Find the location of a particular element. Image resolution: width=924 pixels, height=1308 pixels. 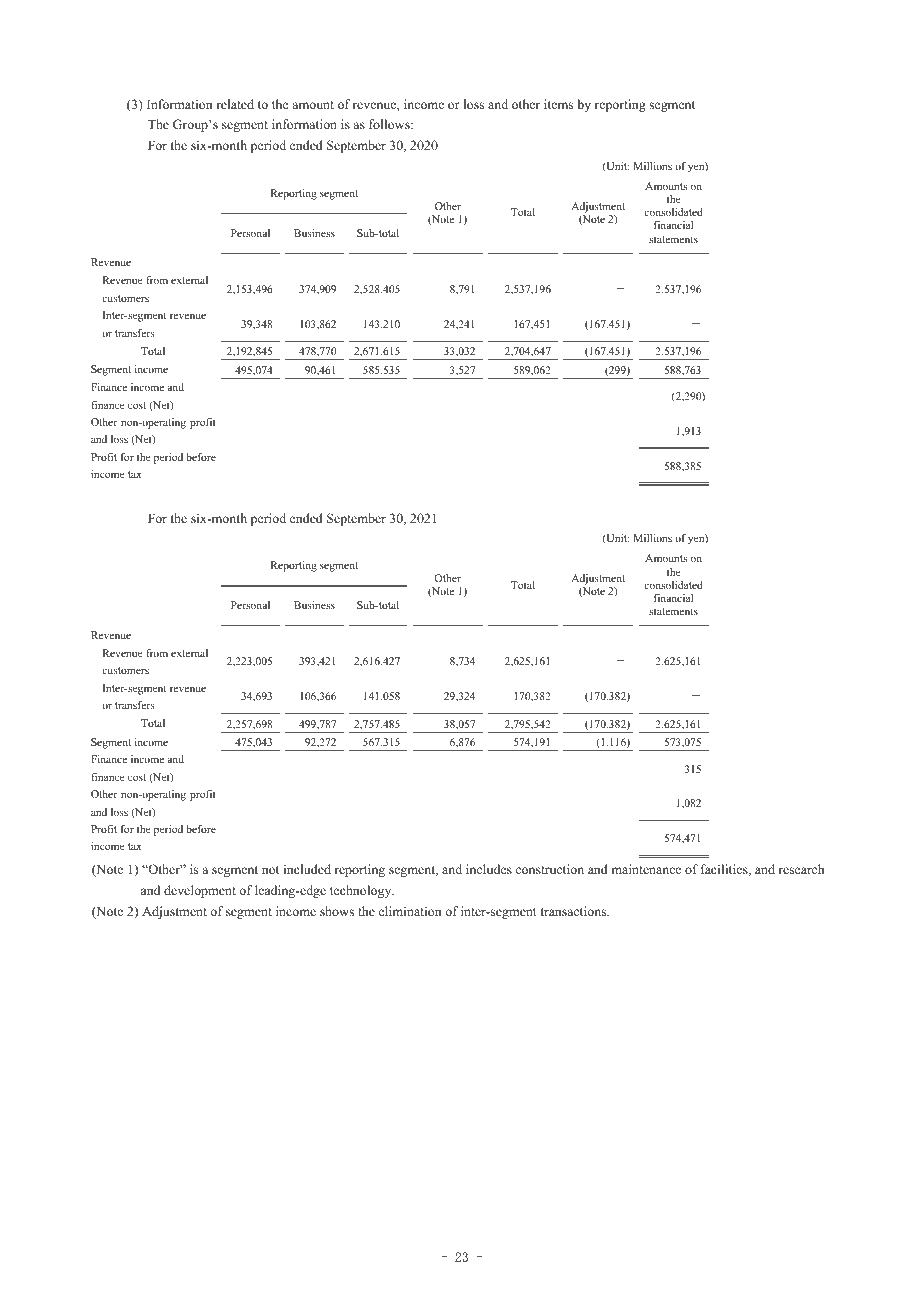

includes is located at coordinates (489, 869).
